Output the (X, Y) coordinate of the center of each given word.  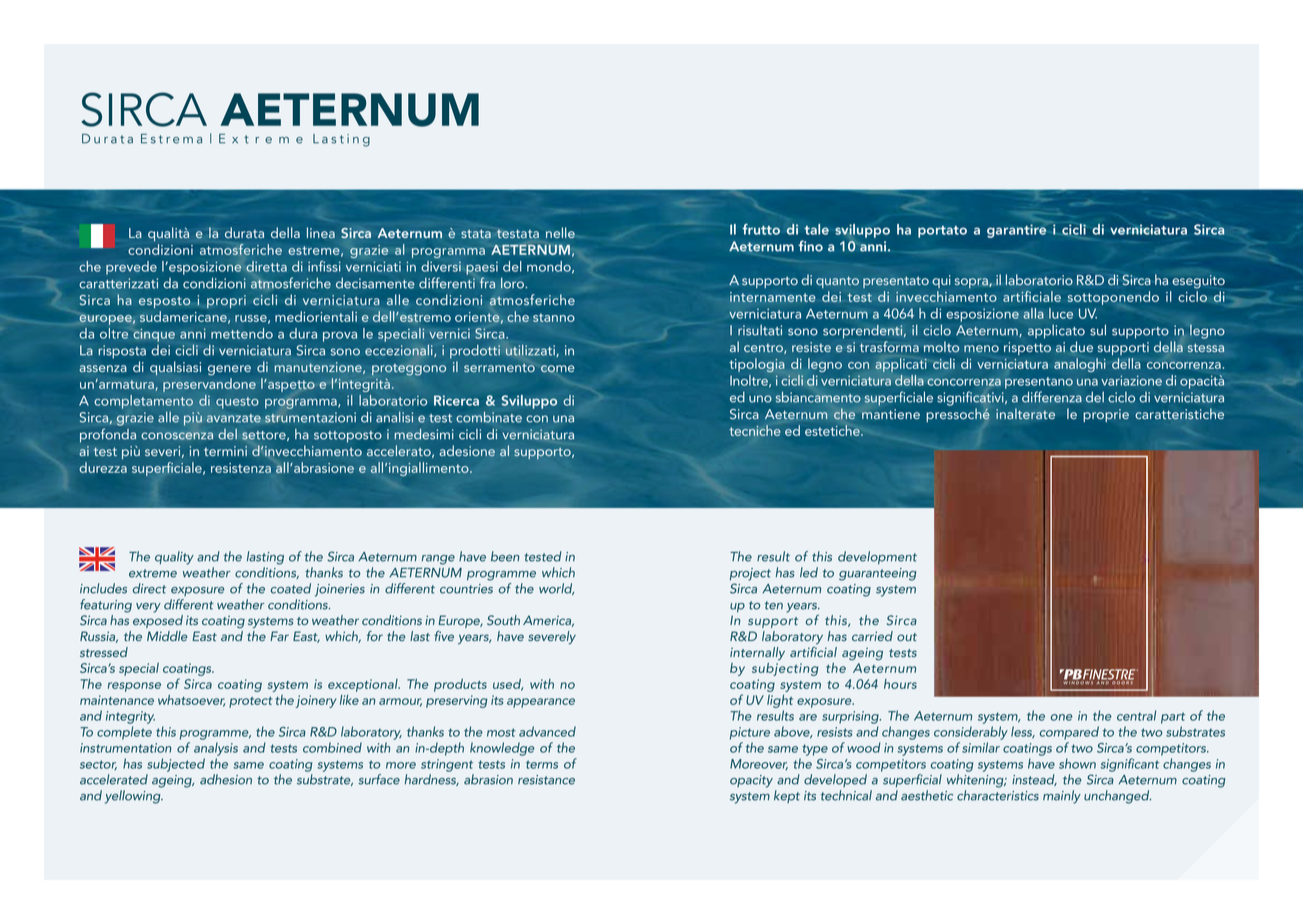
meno (981, 348)
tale (816, 229)
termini (225, 451)
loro (513, 283)
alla (1033, 313)
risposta (122, 352)
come (558, 369)
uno (760, 399)
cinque (154, 335)
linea (321, 233)
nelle (560, 232)
